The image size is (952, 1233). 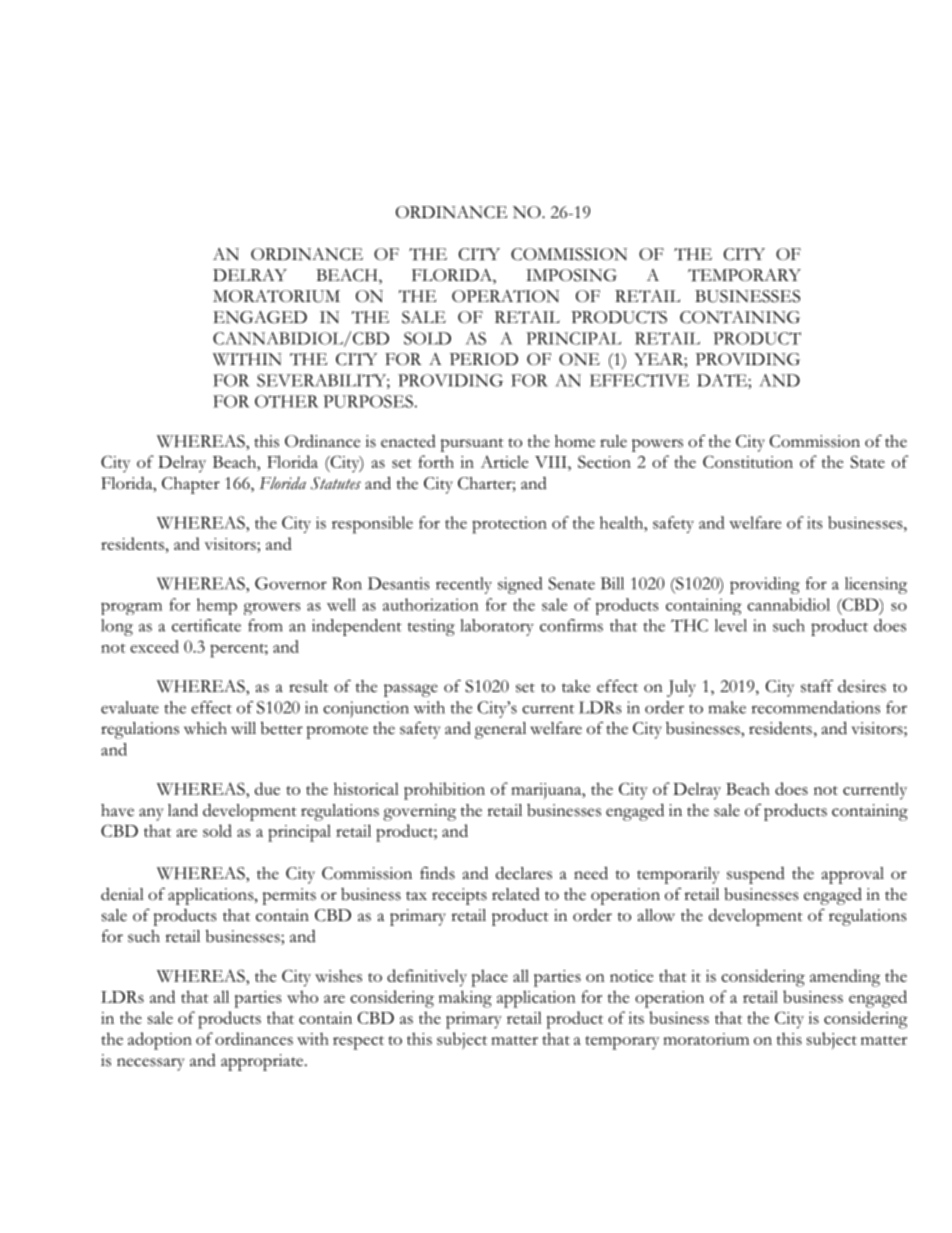 I want to click on ONE, so click(x=579, y=359).
